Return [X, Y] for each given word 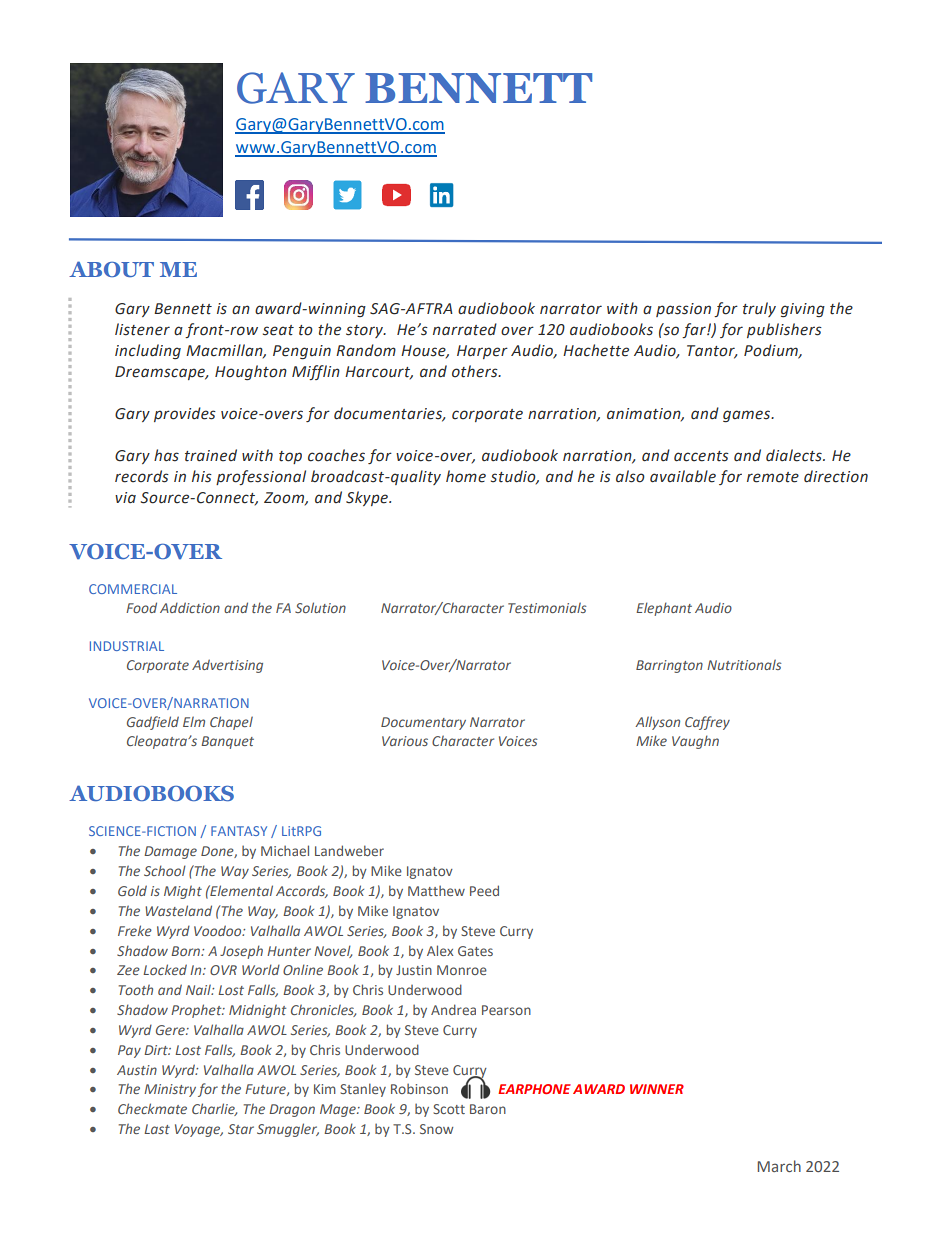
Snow [436, 1129]
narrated [465, 329]
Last [157, 1129]
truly [759, 309]
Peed [484, 890]
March [779, 1166]
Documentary [423, 723]
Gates [475, 951]
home [466, 476]
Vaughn [695, 742]
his [202, 476]
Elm [194, 721]
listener [142, 329]
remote [773, 477]
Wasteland [178, 910]
